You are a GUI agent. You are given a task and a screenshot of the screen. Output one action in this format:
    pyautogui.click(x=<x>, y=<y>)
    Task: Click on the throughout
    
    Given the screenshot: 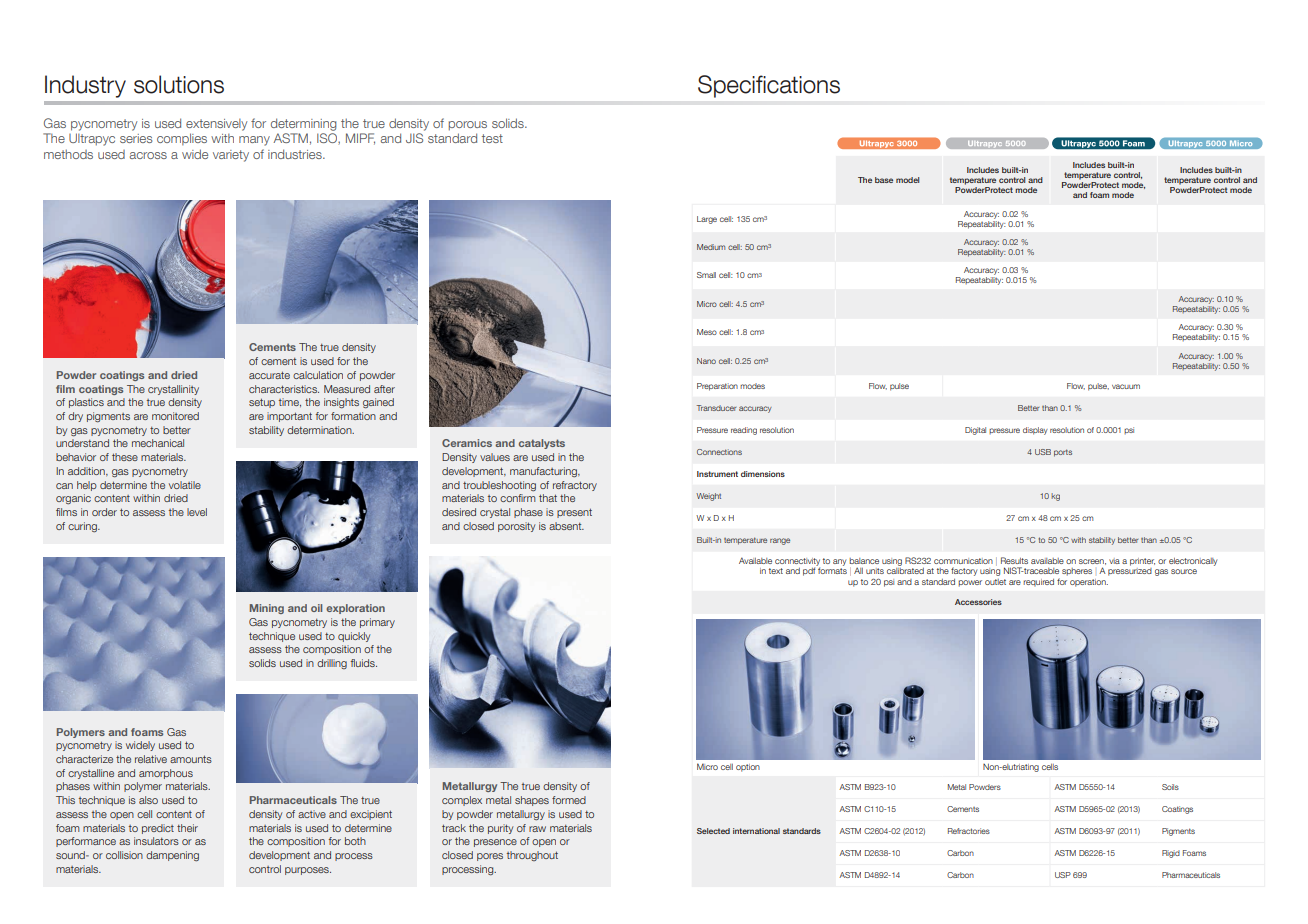 What is the action you would take?
    pyautogui.click(x=532, y=856)
